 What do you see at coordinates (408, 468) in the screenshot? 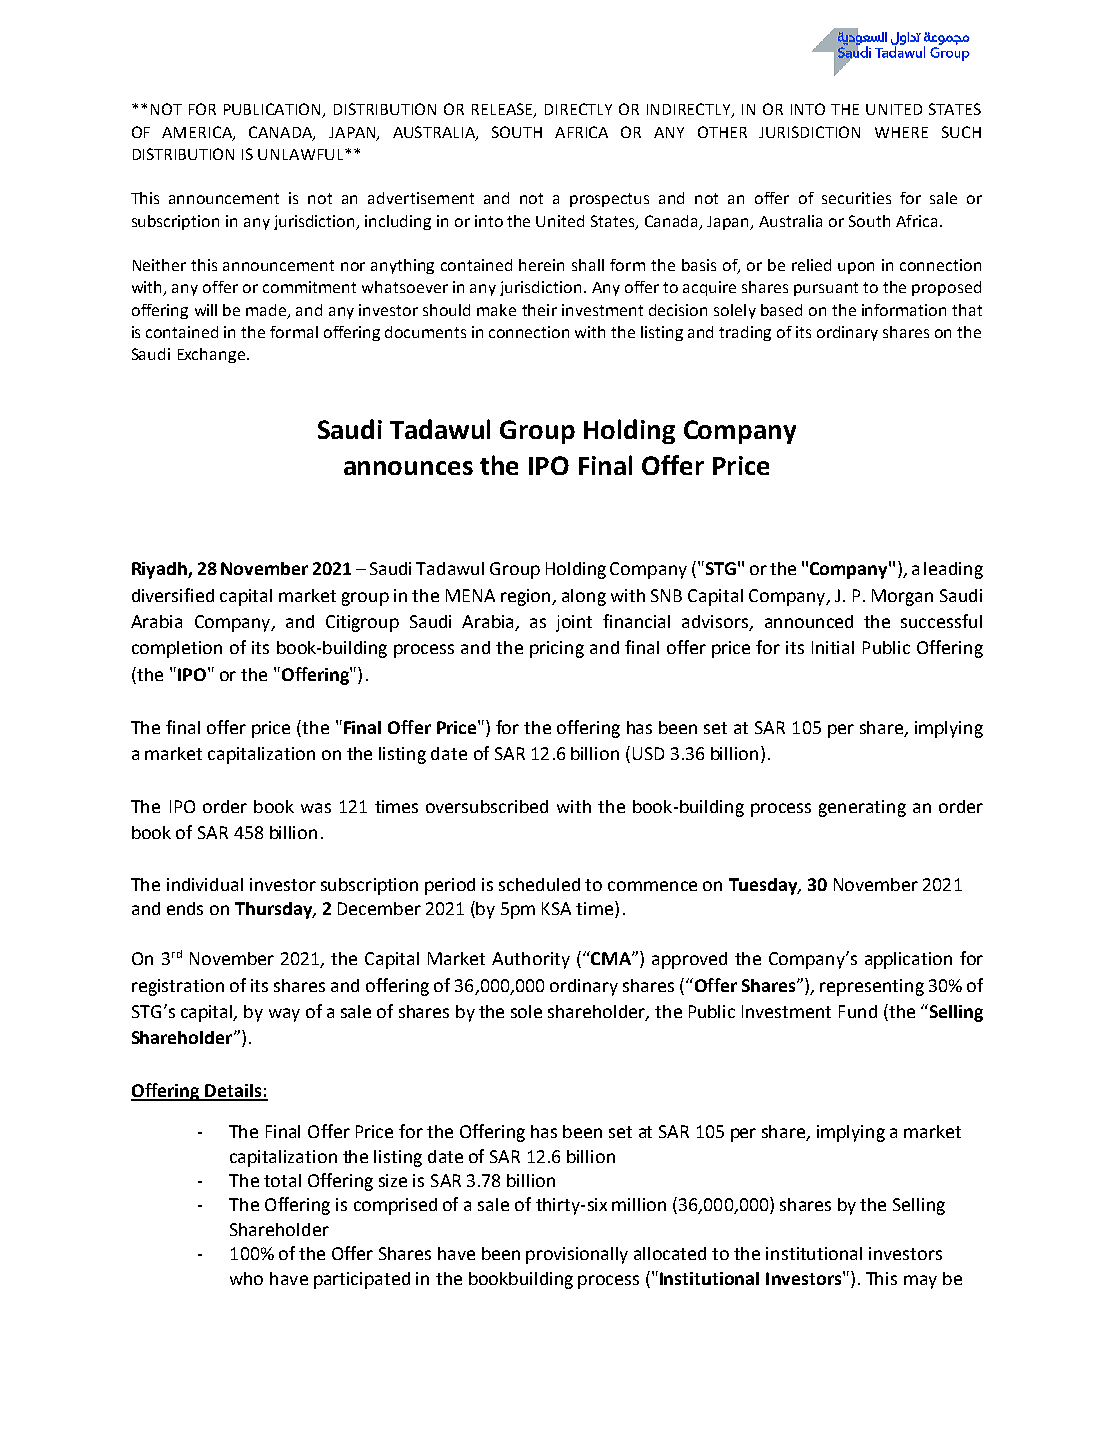
I see `announces` at bounding box center [408, 468].
